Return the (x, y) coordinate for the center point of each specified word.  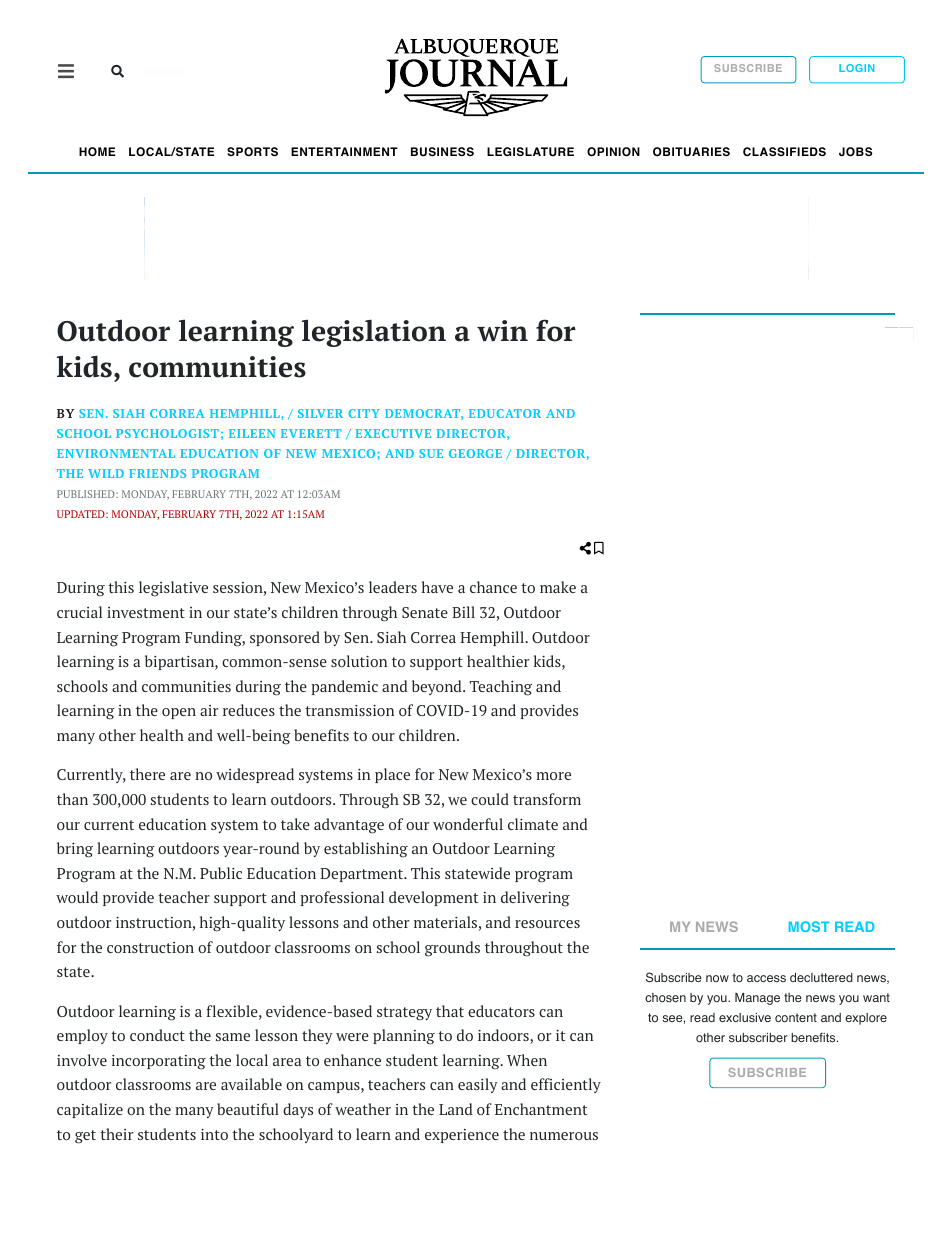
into (214, 1134)
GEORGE (475, 453)
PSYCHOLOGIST (167, 433)
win (502, 331)
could (490, 799)
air (209, 710)
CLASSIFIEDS (784, 151)
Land (455, 1109)
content (796, 1017)
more (553, 776)
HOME (97, 152)
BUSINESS (442, 152)
